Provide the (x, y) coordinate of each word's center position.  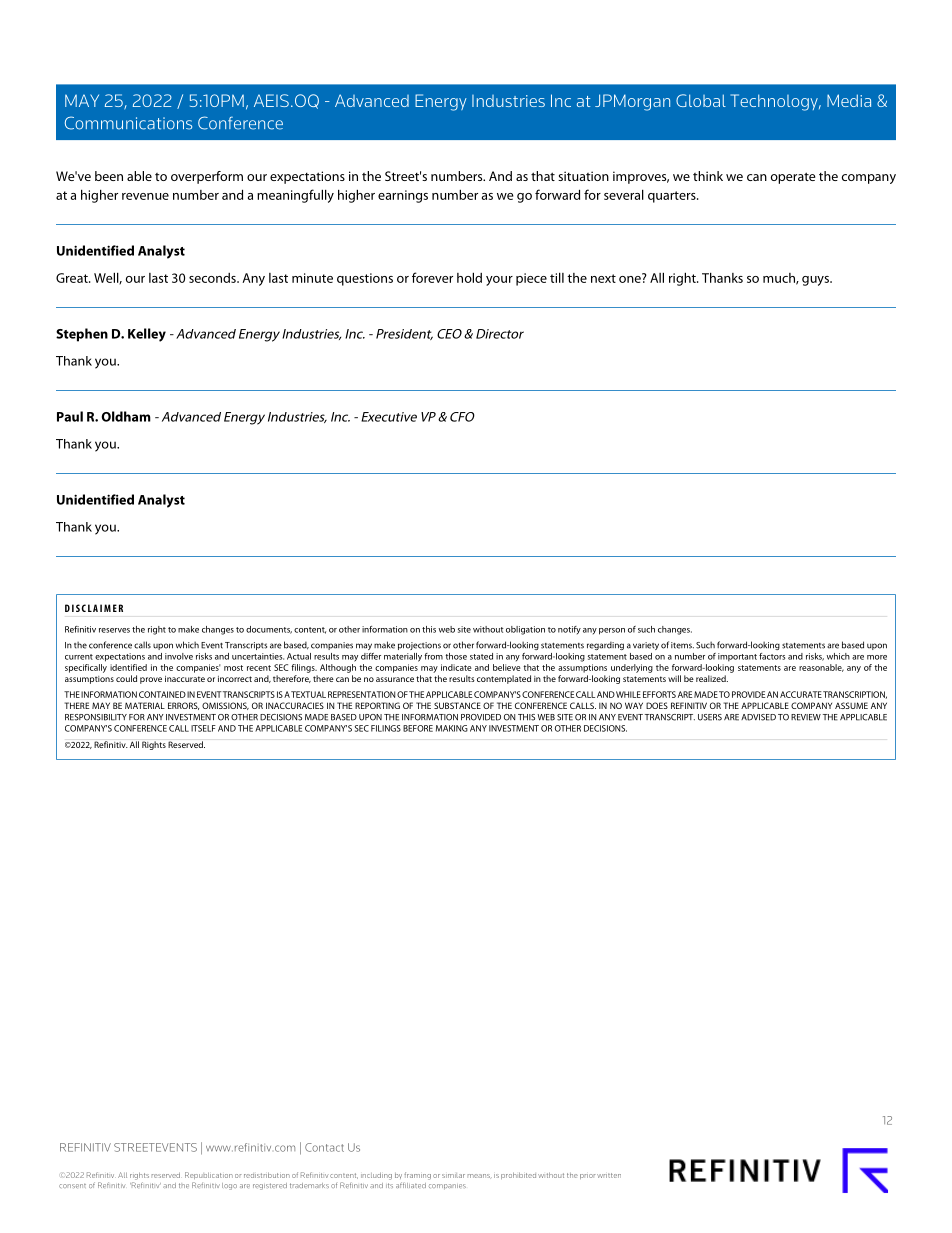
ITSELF (203, 728)
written (609, 1175)
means (480, 1176)
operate (793, 178)
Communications (128, 123)
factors (772, 656)
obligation (525, 630)
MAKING (452, 728)
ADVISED (758, 717)
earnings (403, 196)
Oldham (126, 416)
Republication (209, 1175)
